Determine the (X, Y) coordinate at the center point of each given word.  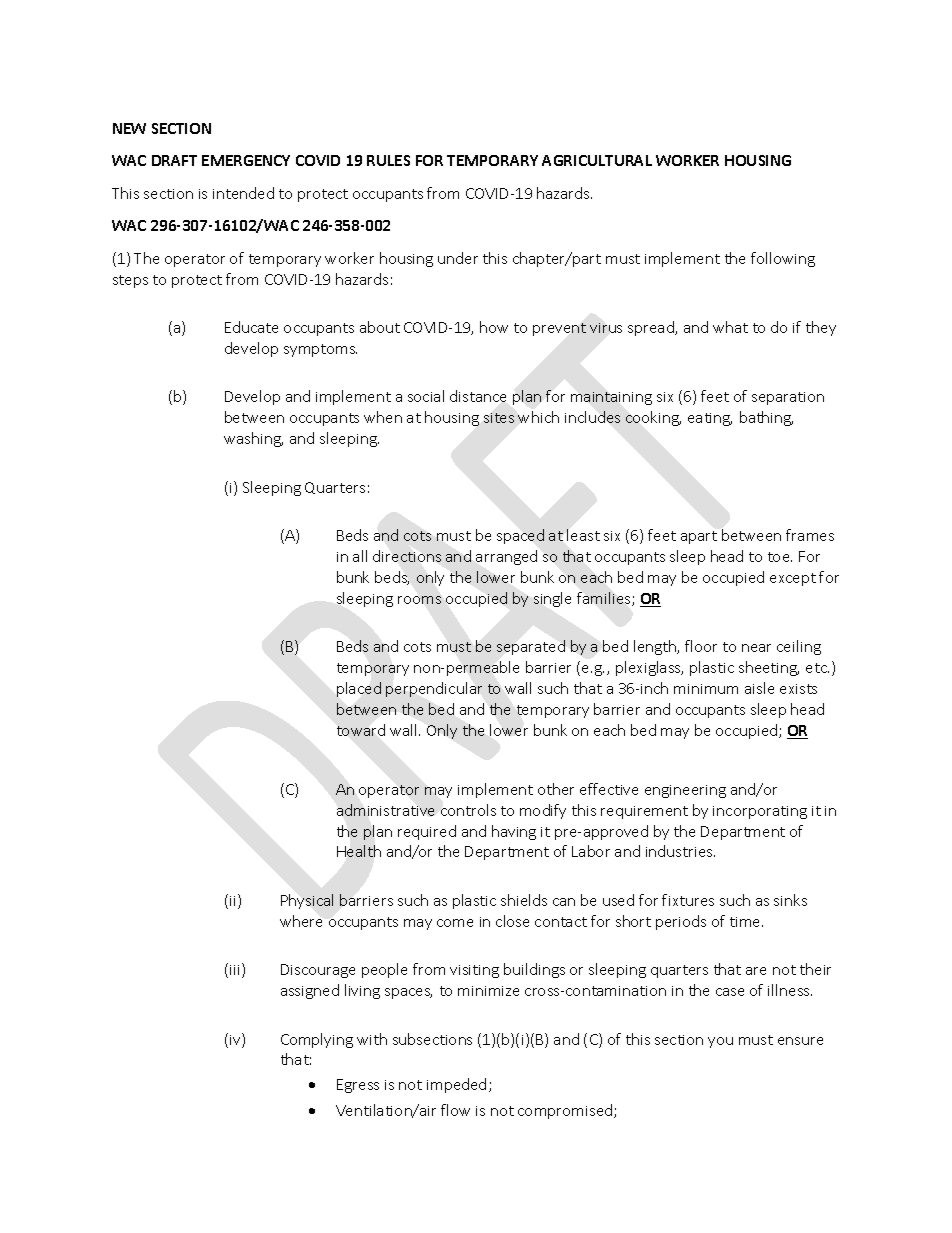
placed (359, 689)
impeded (456, 1085)
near (756, 648)
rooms (419, 600)
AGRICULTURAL (597, 160)
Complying (317, 1040)
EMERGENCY (246, 160)
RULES (388, 160)
